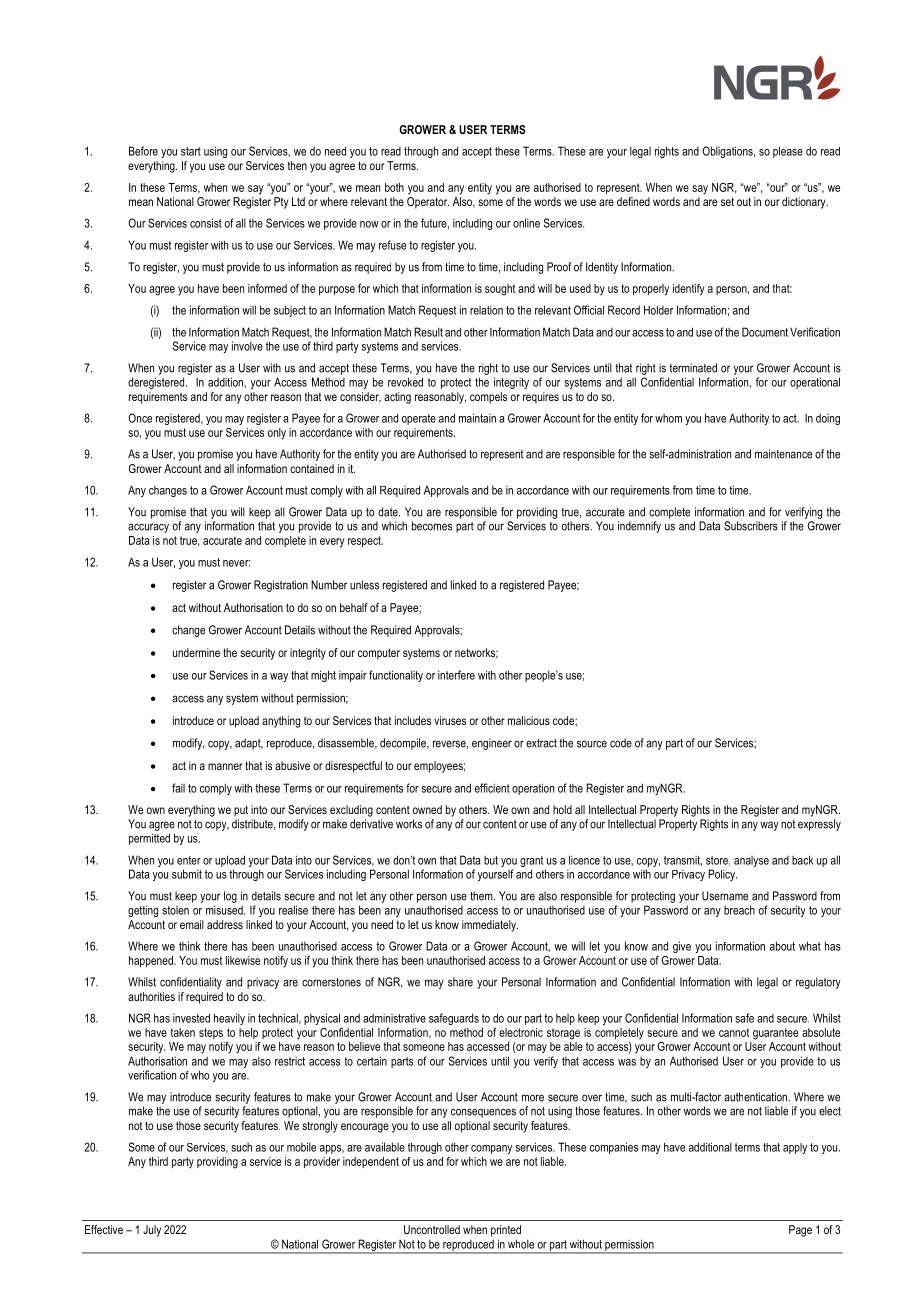  What do you see at coordinates (751, 861) in the document?
I see `analyse` at bounding box center [751, 861].
